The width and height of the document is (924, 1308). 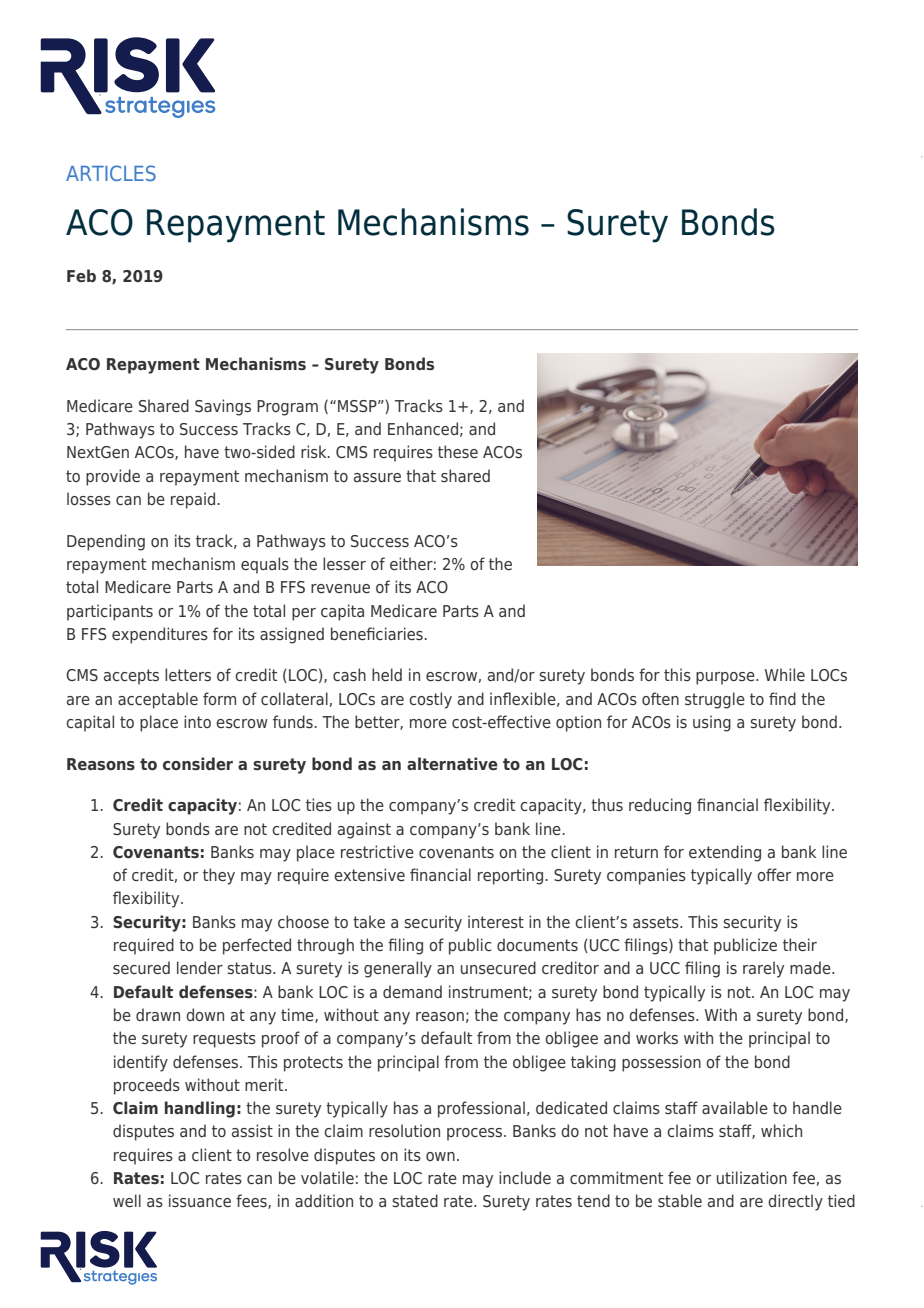 I want to click on issuance, so click(x=200, y=1200).
